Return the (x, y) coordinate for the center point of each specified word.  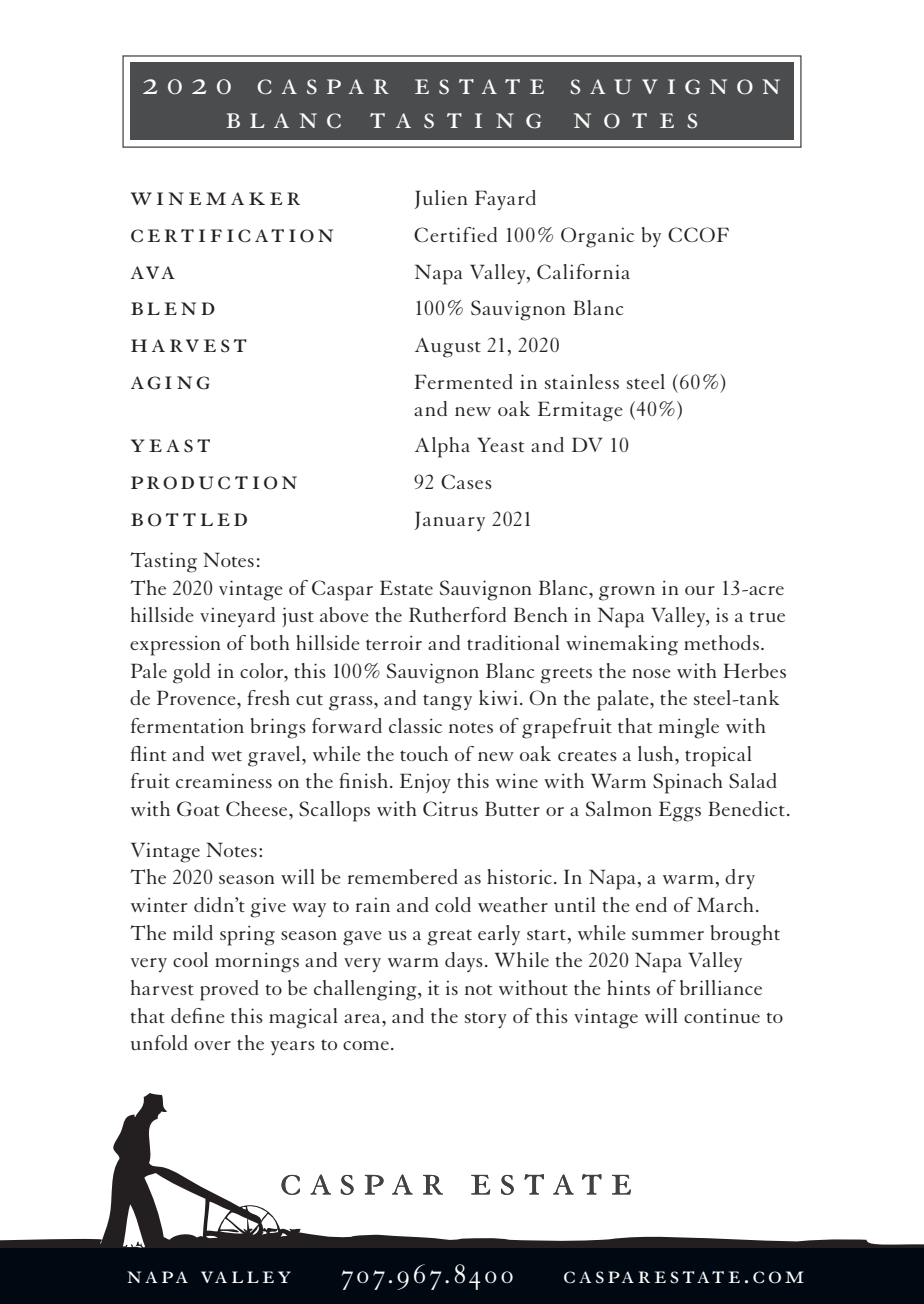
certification (232, 236)
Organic (597, 237)
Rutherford (457, 614)
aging (170, 383)
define (198, 1015)
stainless (582, 381)
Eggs (680, 811)
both (270, 642)
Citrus (450, 808)
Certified (455, 234)
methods (723, 642)
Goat (198, 808)
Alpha (442, 447)
